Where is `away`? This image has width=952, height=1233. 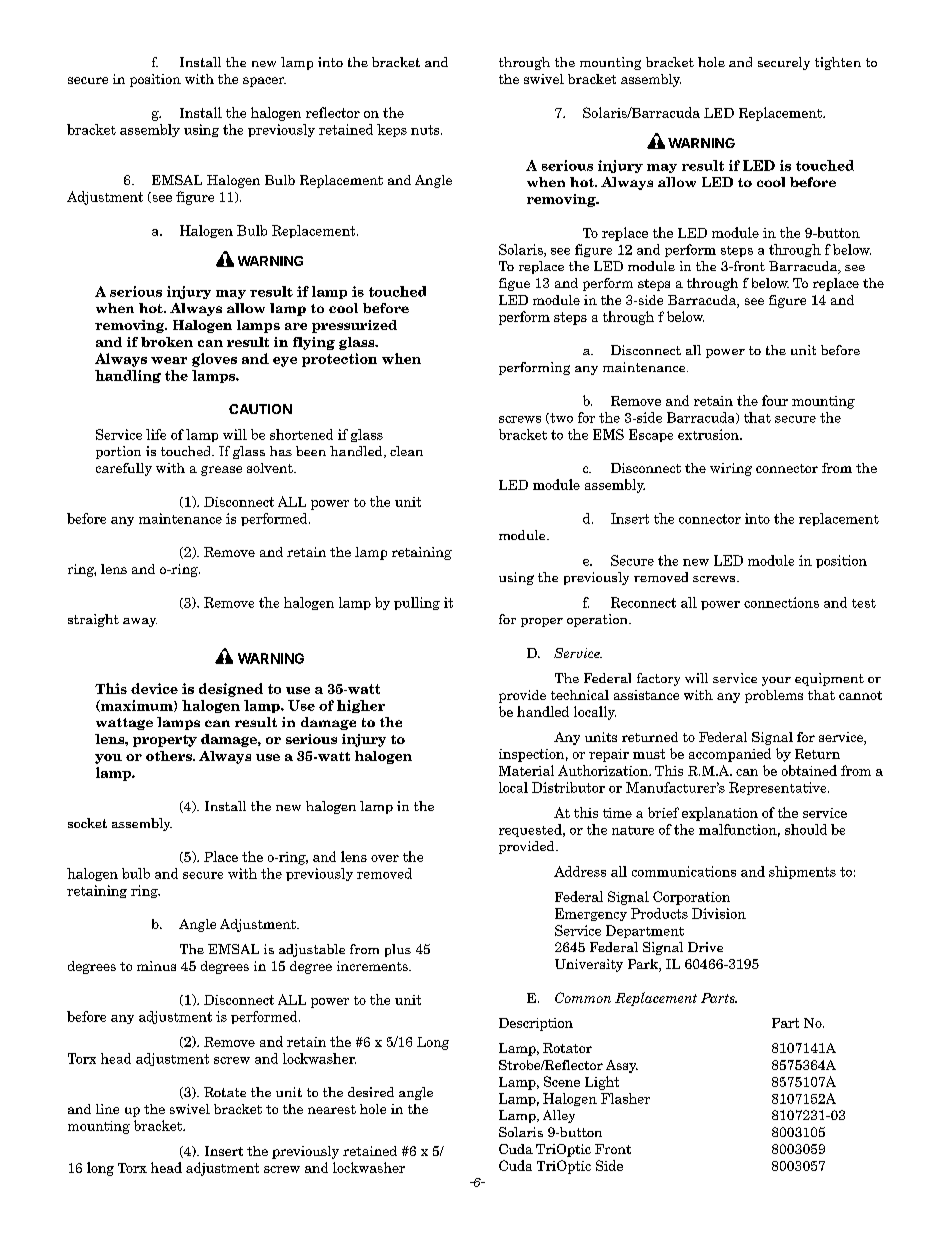 away is located at coordinates (140, 622).
